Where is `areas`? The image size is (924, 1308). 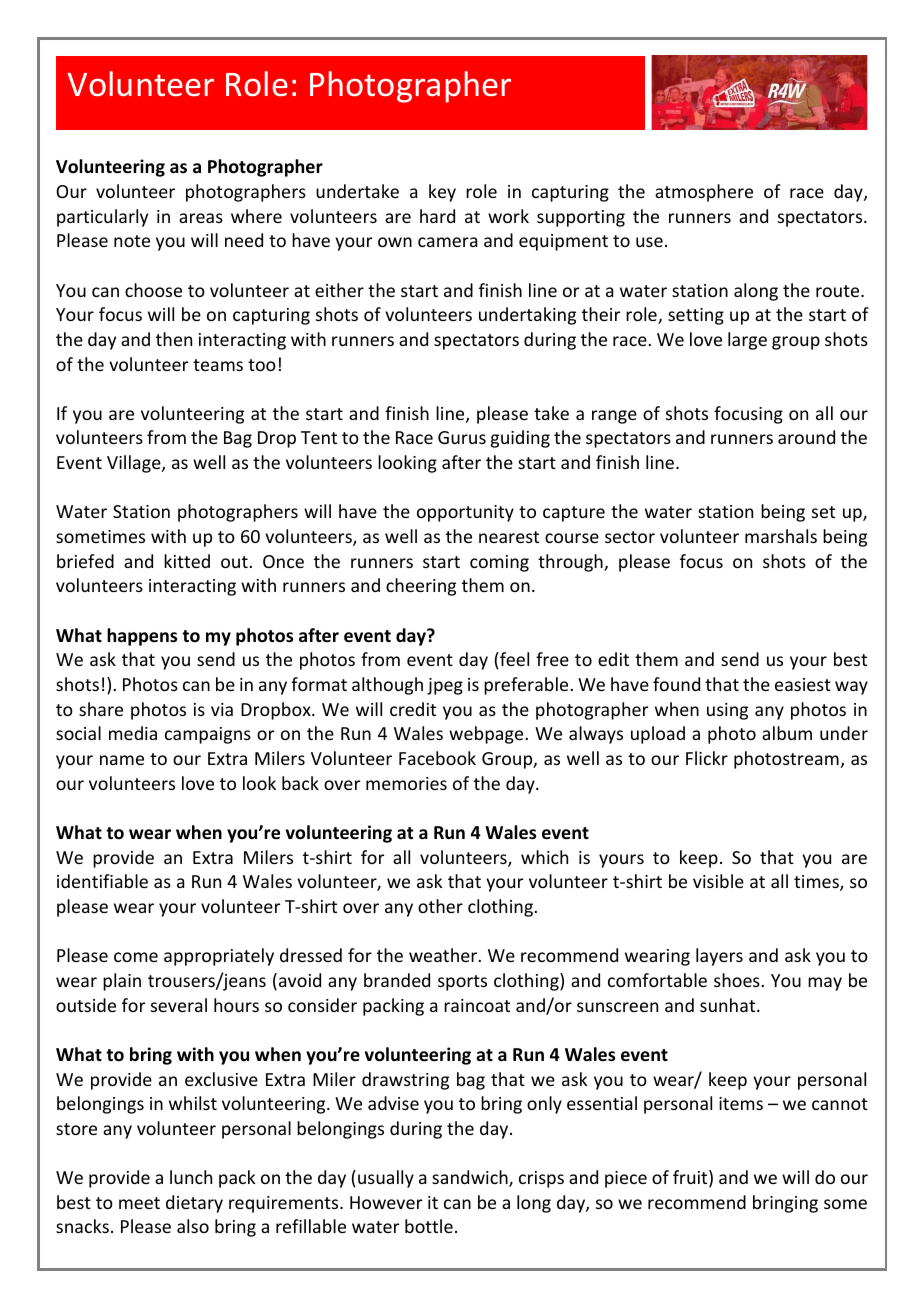 areas is located at coordinates (201, 218).
